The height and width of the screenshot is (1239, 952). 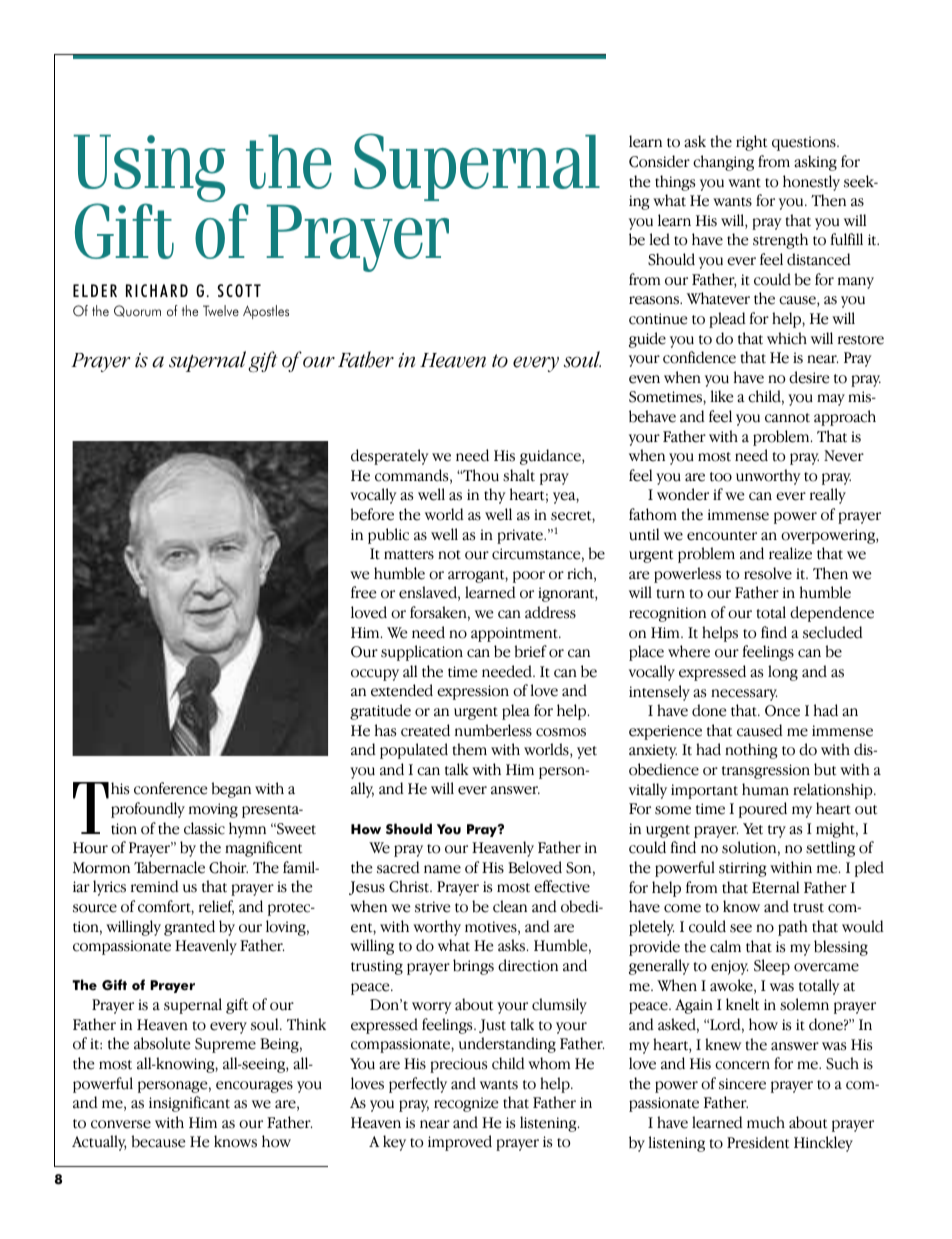 I want to click on Using, so click(x=149, y=169).
